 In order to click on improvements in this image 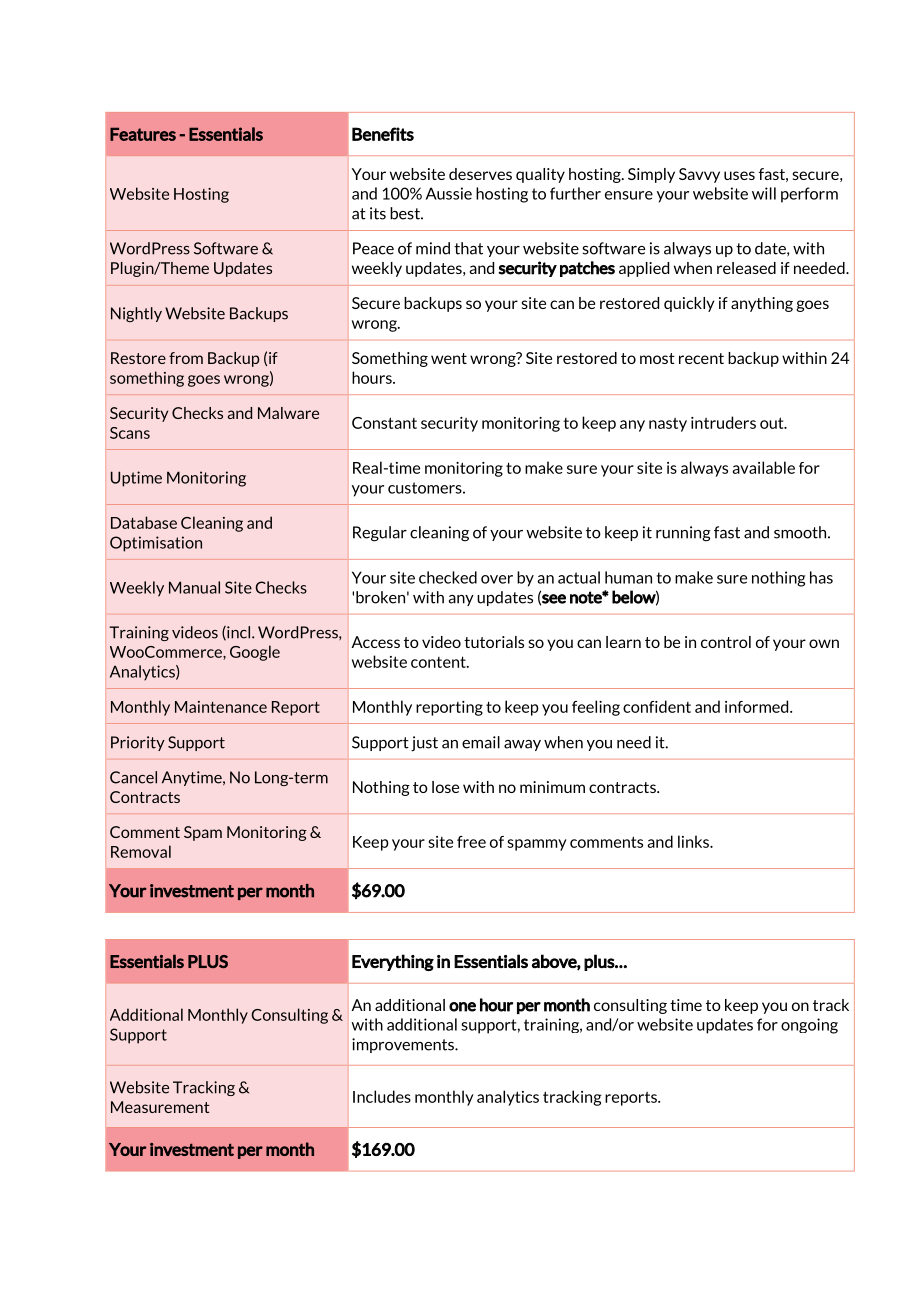, I will do `click(404, 1045)`.
